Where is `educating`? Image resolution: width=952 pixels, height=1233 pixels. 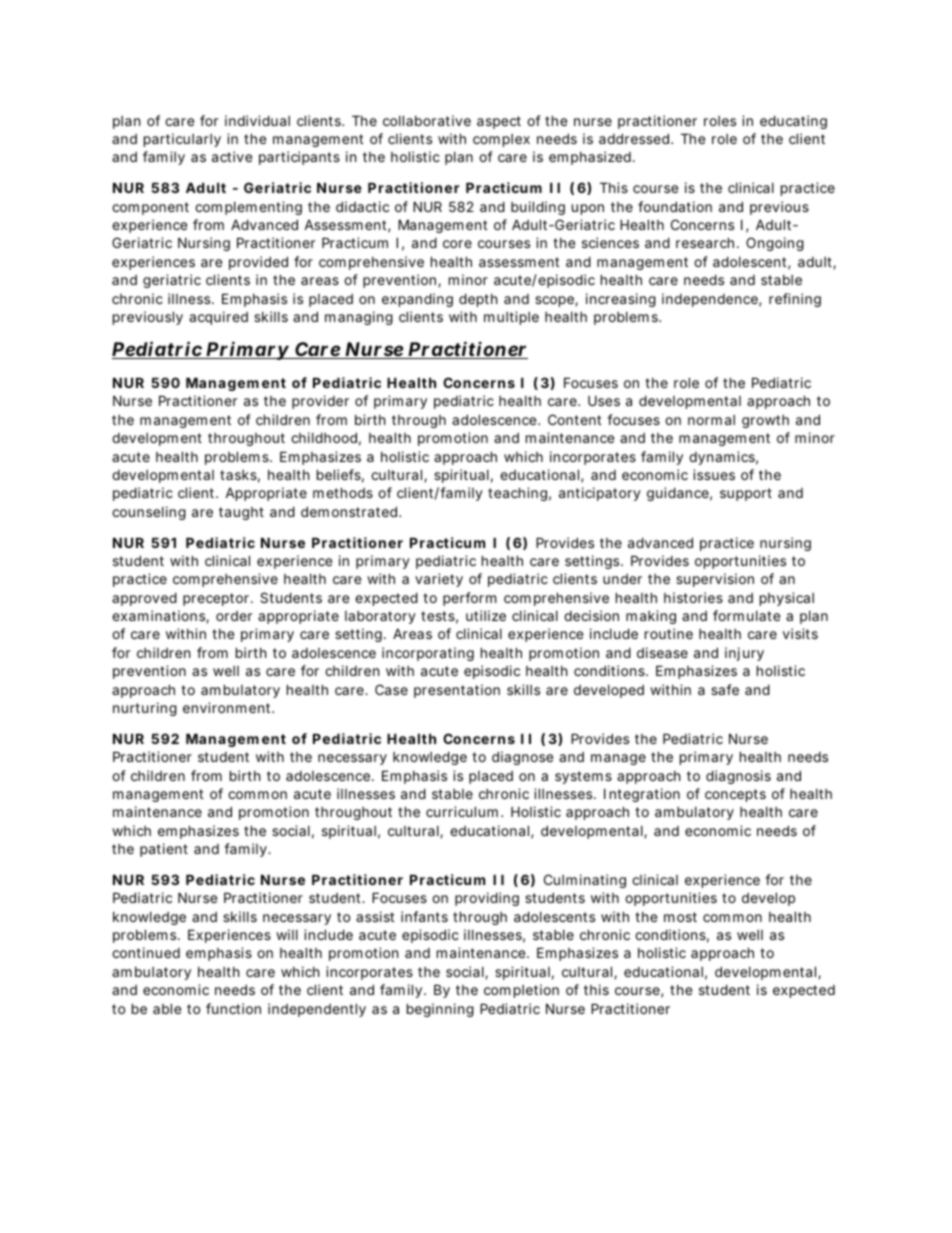
educating is located at coordinates (793, 122).
